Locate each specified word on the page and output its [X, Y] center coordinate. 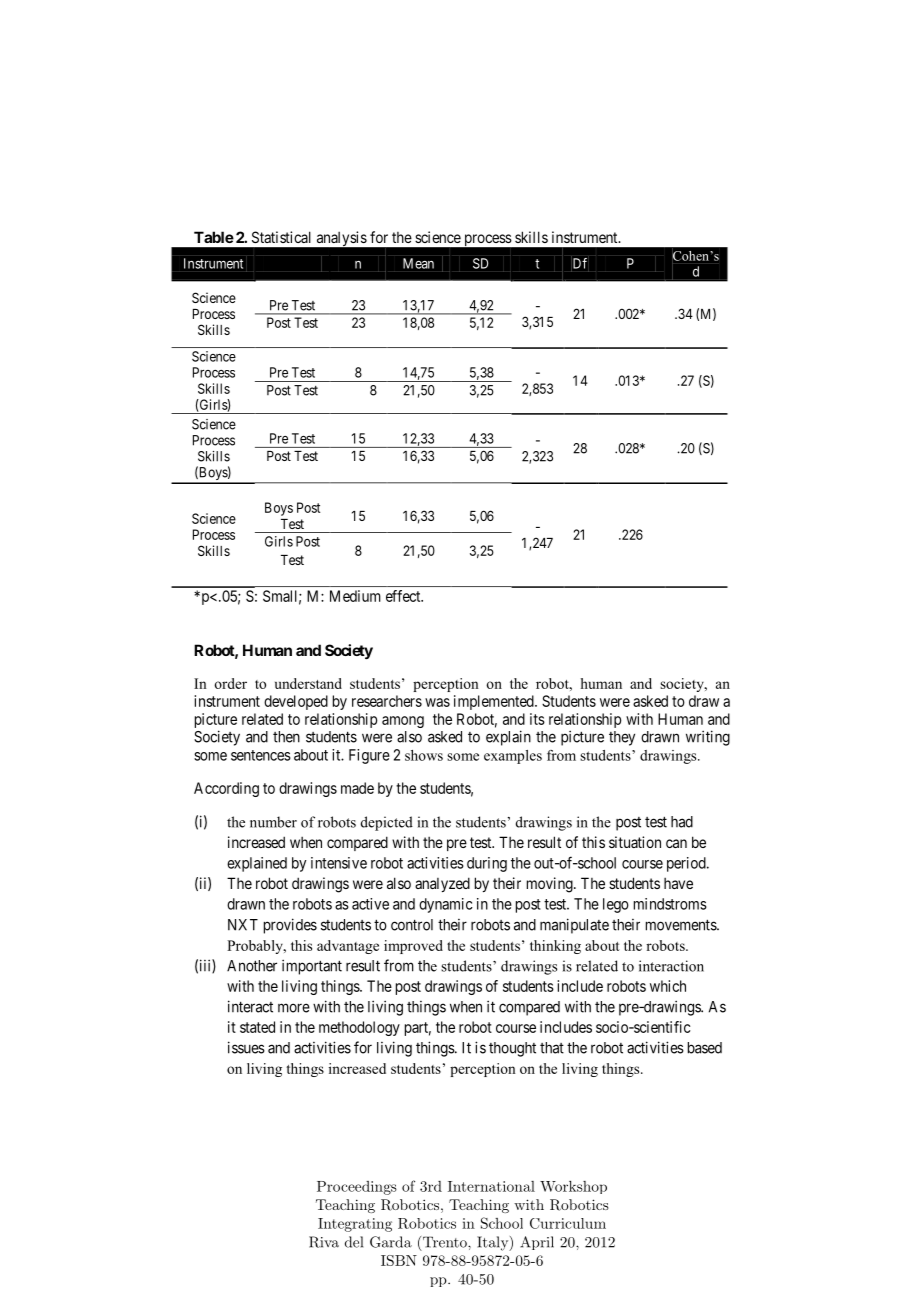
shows [424, 755]
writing [708, 738]
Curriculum [568, 1223]
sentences [261, 755]
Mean [418, 263]
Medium [355, 596]
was [437, 702]
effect [404, 596]
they [622, 738]
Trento [446, 1242]
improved [413, 947]
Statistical [281, 237]
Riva [324, 1242]
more [294, 1008]
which [668, 986]
